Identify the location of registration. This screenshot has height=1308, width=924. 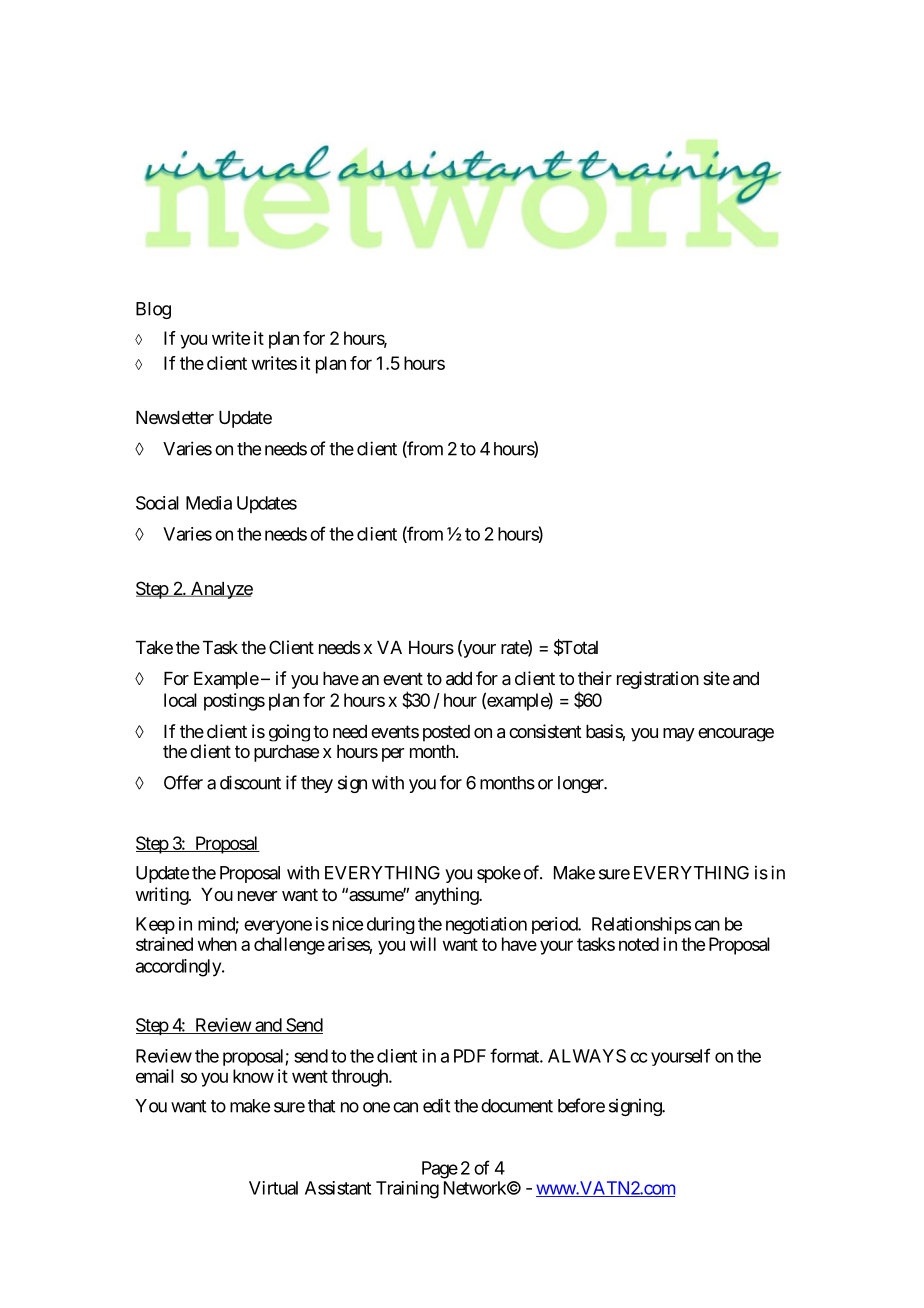
(658, 680).
